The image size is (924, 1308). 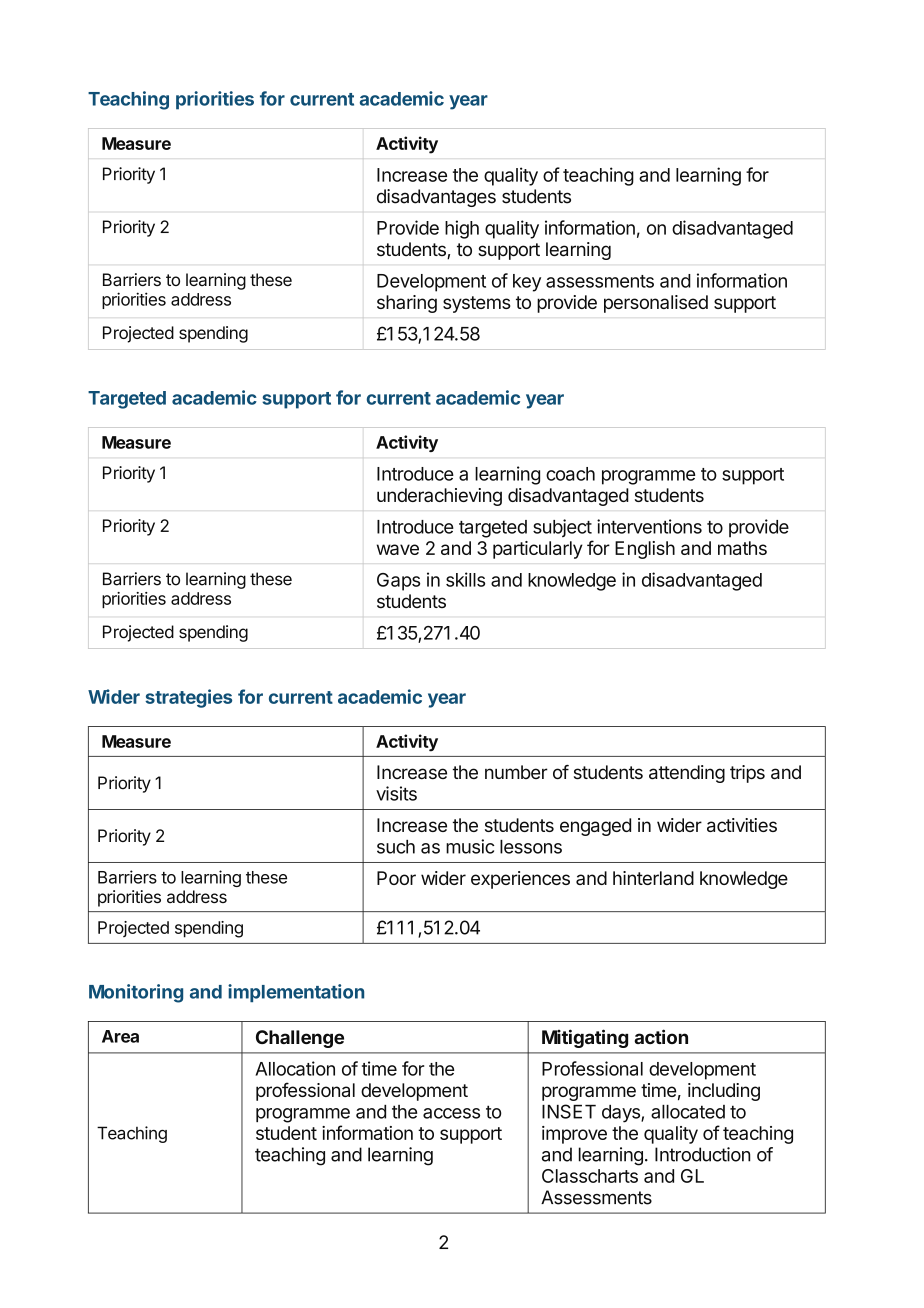 I want to click on interventions, so click(x=649, y=526).
